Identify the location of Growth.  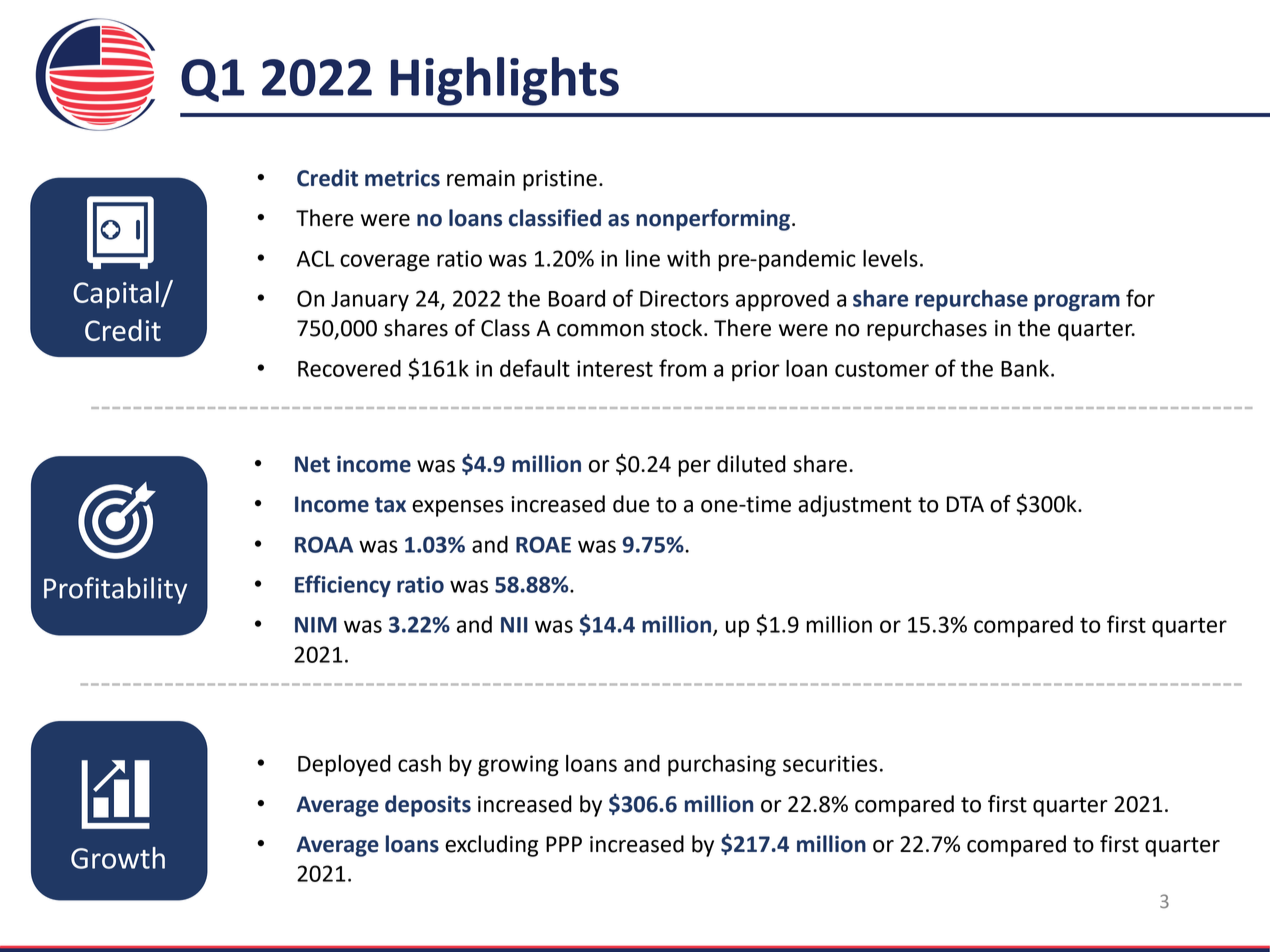
(118, 858).
